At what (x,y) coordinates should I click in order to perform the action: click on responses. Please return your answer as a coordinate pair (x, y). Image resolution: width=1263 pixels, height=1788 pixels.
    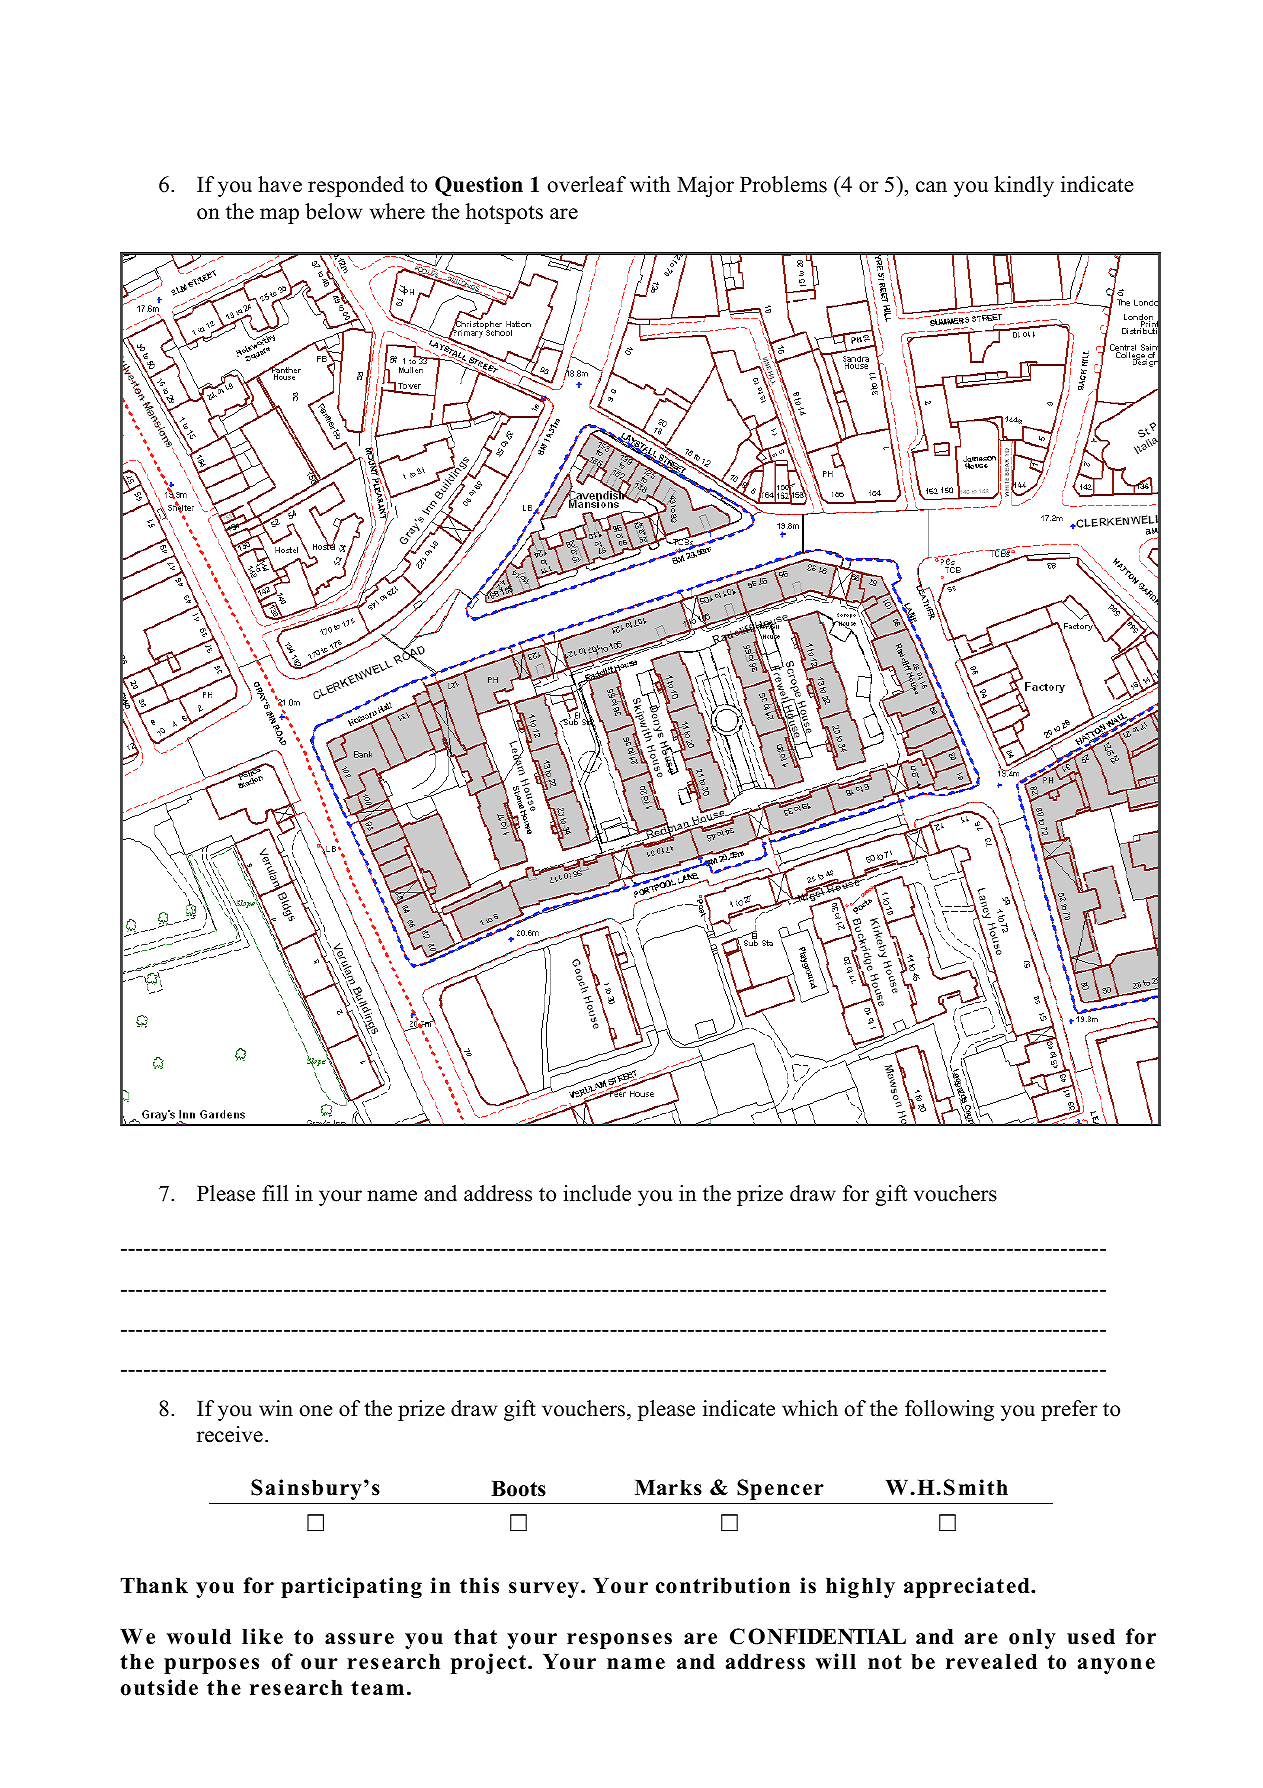
    Looking at the image, I should click on (619, 1641).
